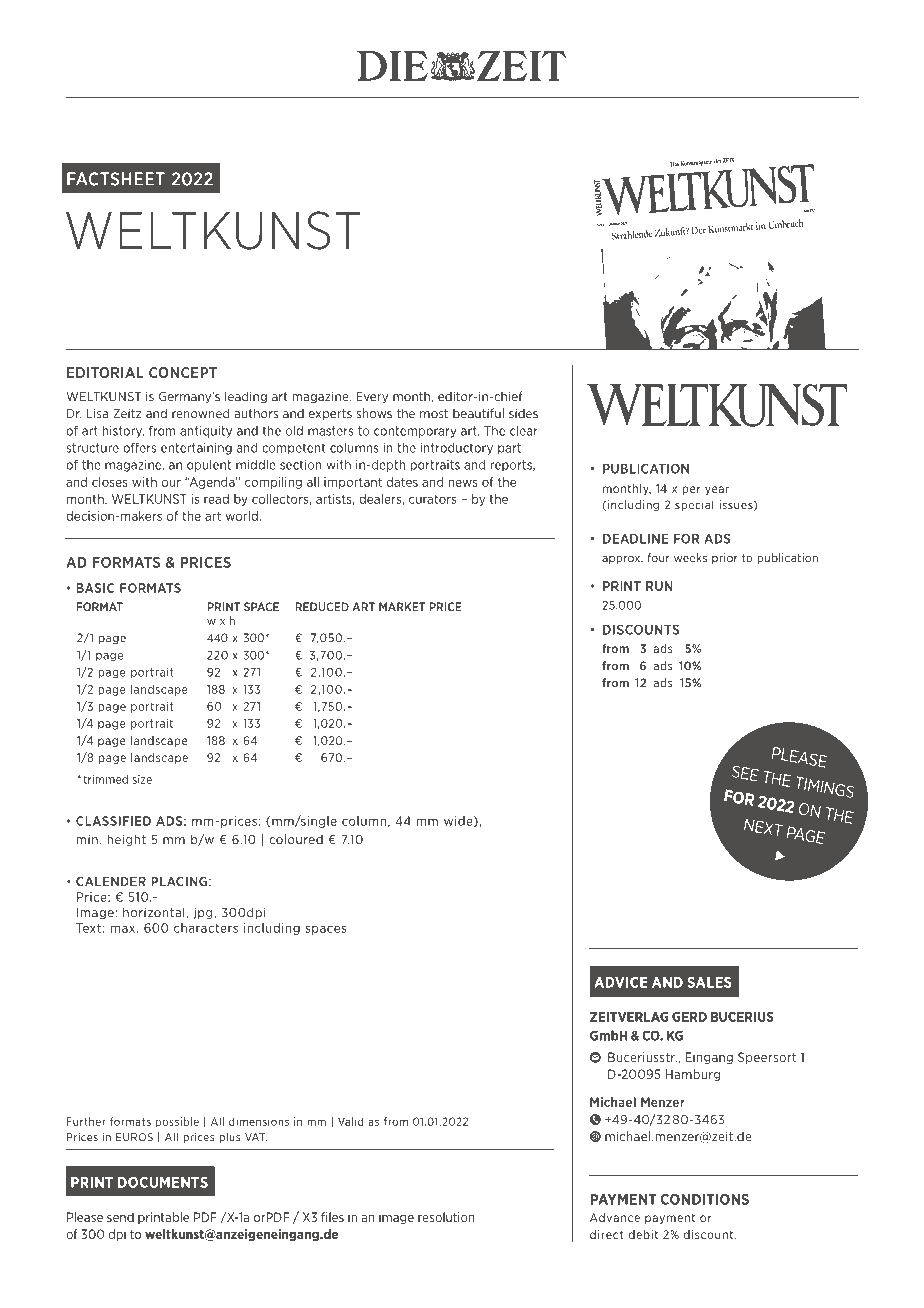 This screenshot has height=1308, width=924. Describe the element at coordinates (372, 398) in the screenshot. I see `Every` at that location.
